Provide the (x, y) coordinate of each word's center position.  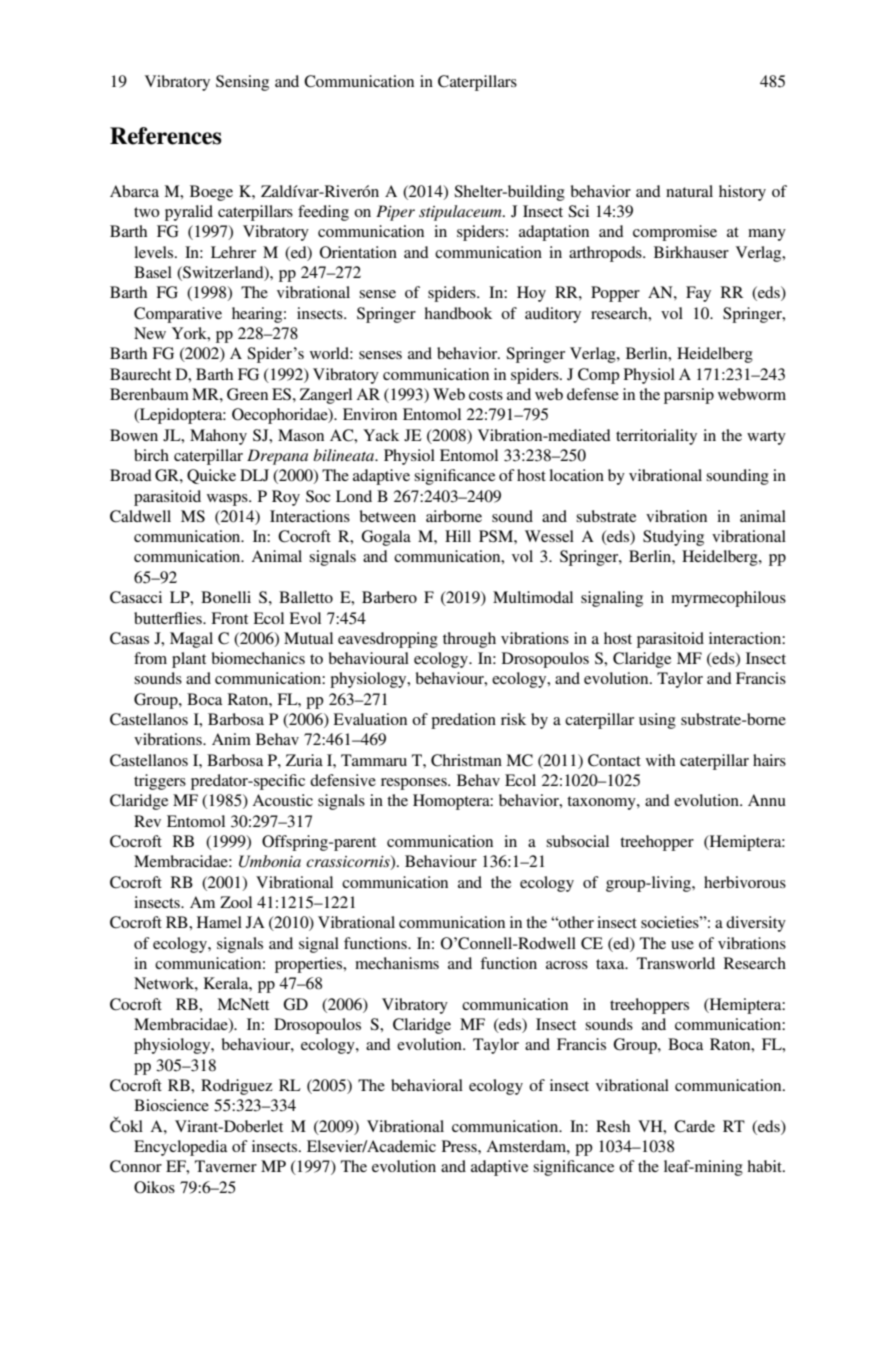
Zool (236, 902)
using (657, 721)
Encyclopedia (181, 1148)
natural (689, 191)
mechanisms (397, 963)
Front (229, 618)
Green (247, 394)
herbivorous (745, 882)
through (469, 640)
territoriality (656, 437)
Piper (395, 213)
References (166, 136)
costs (486, 395)
